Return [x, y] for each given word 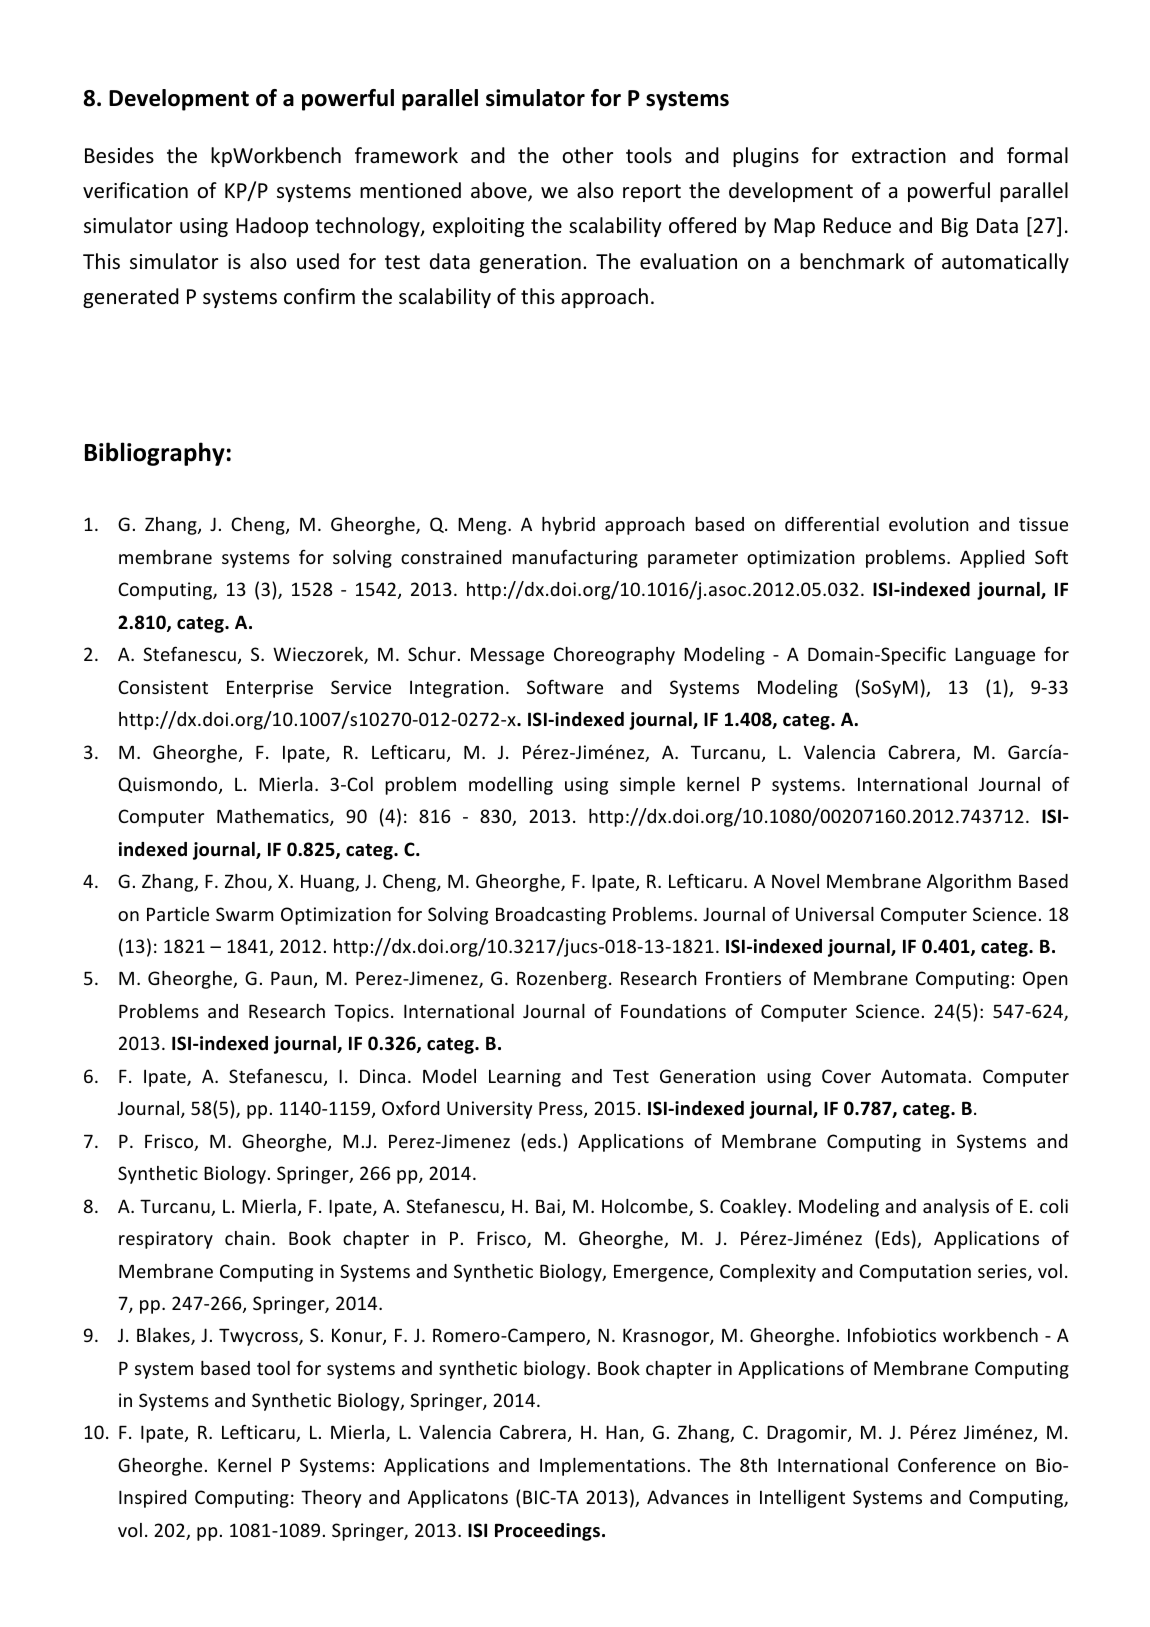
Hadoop [272, 227]
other [587, 155]
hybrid [568, 526]
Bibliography [155, 454]
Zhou [245, 881]
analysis [956, 1208]
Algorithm [969, 883]
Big [955, 227]
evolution [929, 524]
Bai [548, 1206]
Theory [331, 1499]
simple [647, 786]
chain [247, 1238]
